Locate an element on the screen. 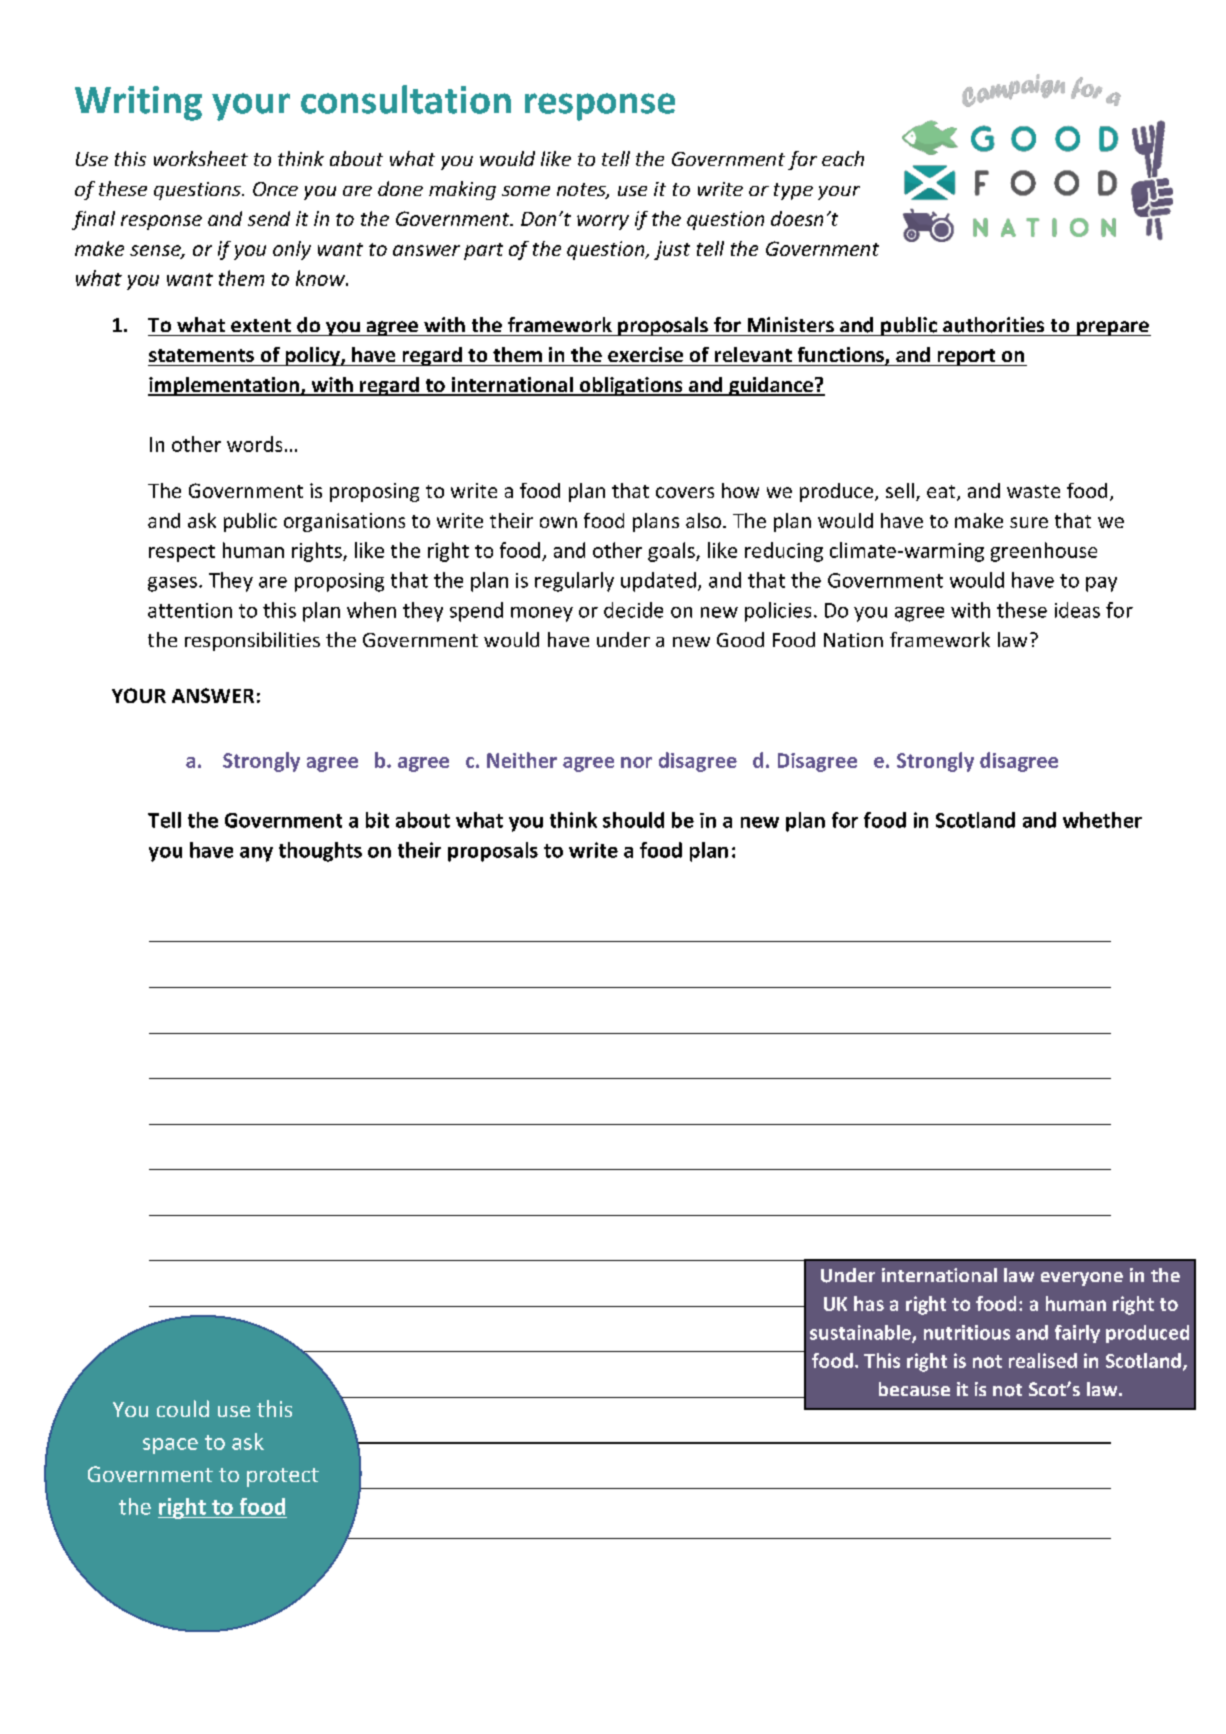 Image resolution: width=1226 pixels, height=1734 pixels. space is located at coordinates (170, 1446).
